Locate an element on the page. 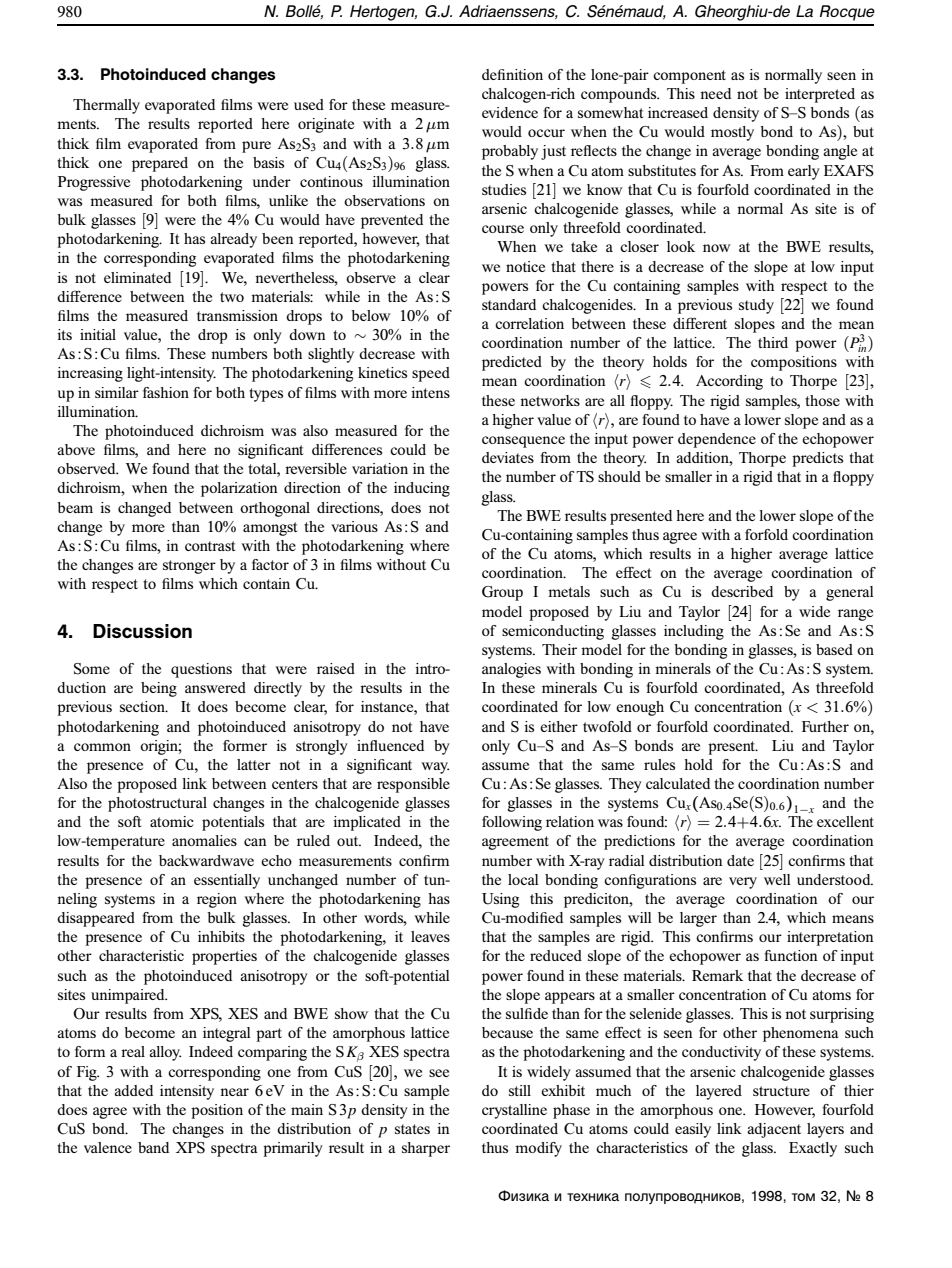 This image has width=952, height=1268. Thermally is located at coordinates (106, 106).
